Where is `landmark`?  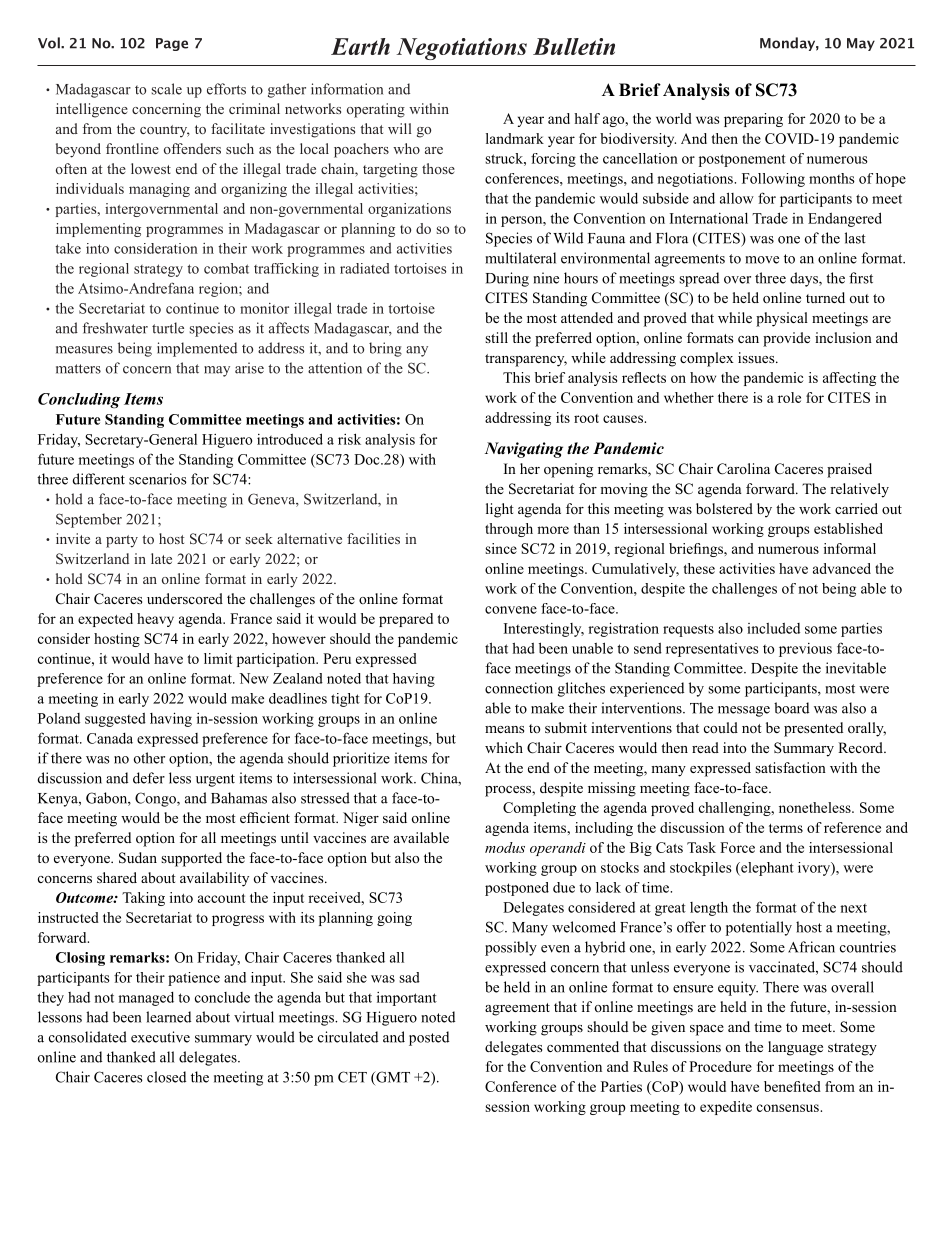
landmark is located at coordinates (515, 138).
